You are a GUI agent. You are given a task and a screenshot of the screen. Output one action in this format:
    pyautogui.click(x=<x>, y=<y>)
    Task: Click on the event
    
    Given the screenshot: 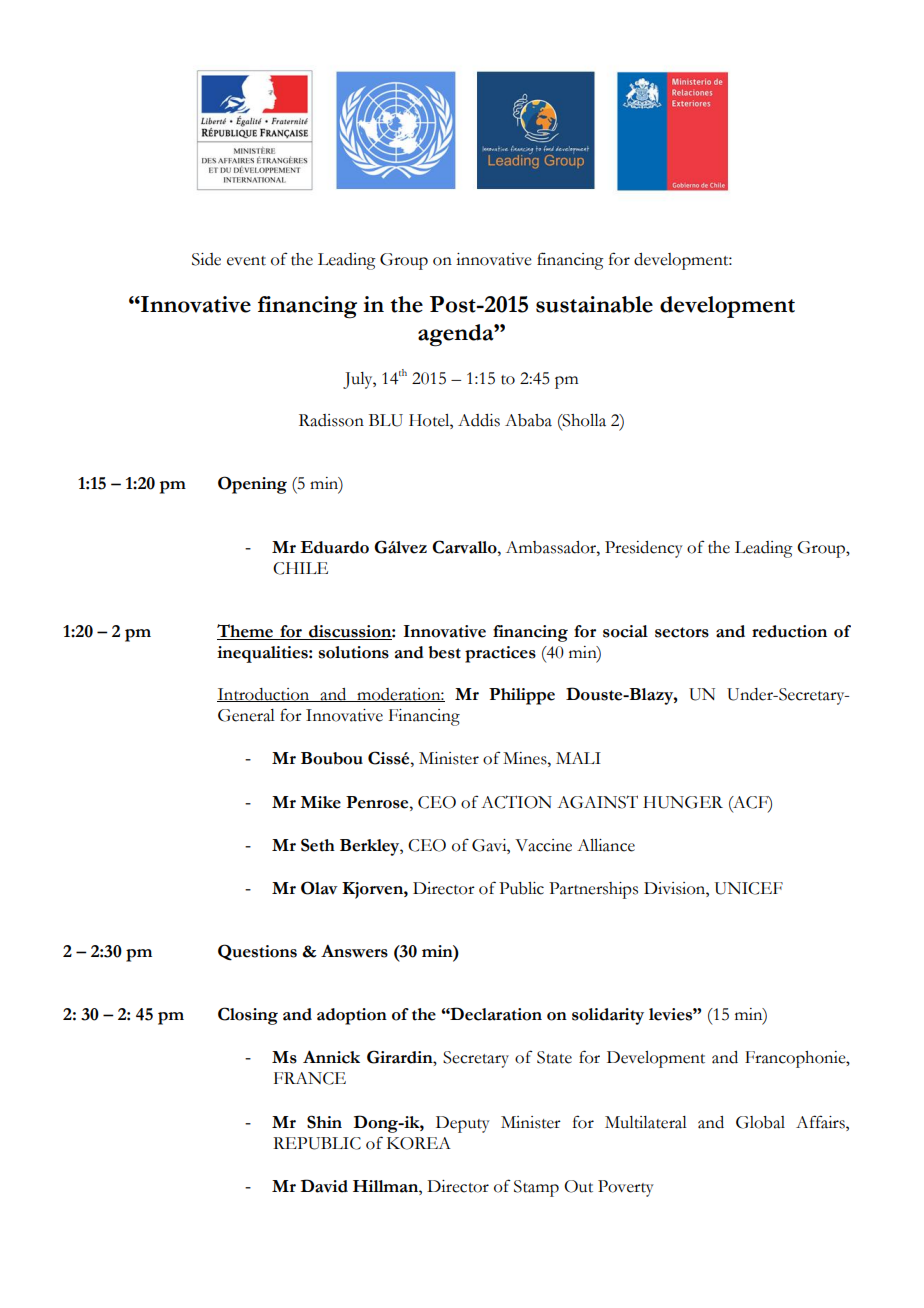 What is the action you would take?
    pyautogui.click(x=246, y=261)
